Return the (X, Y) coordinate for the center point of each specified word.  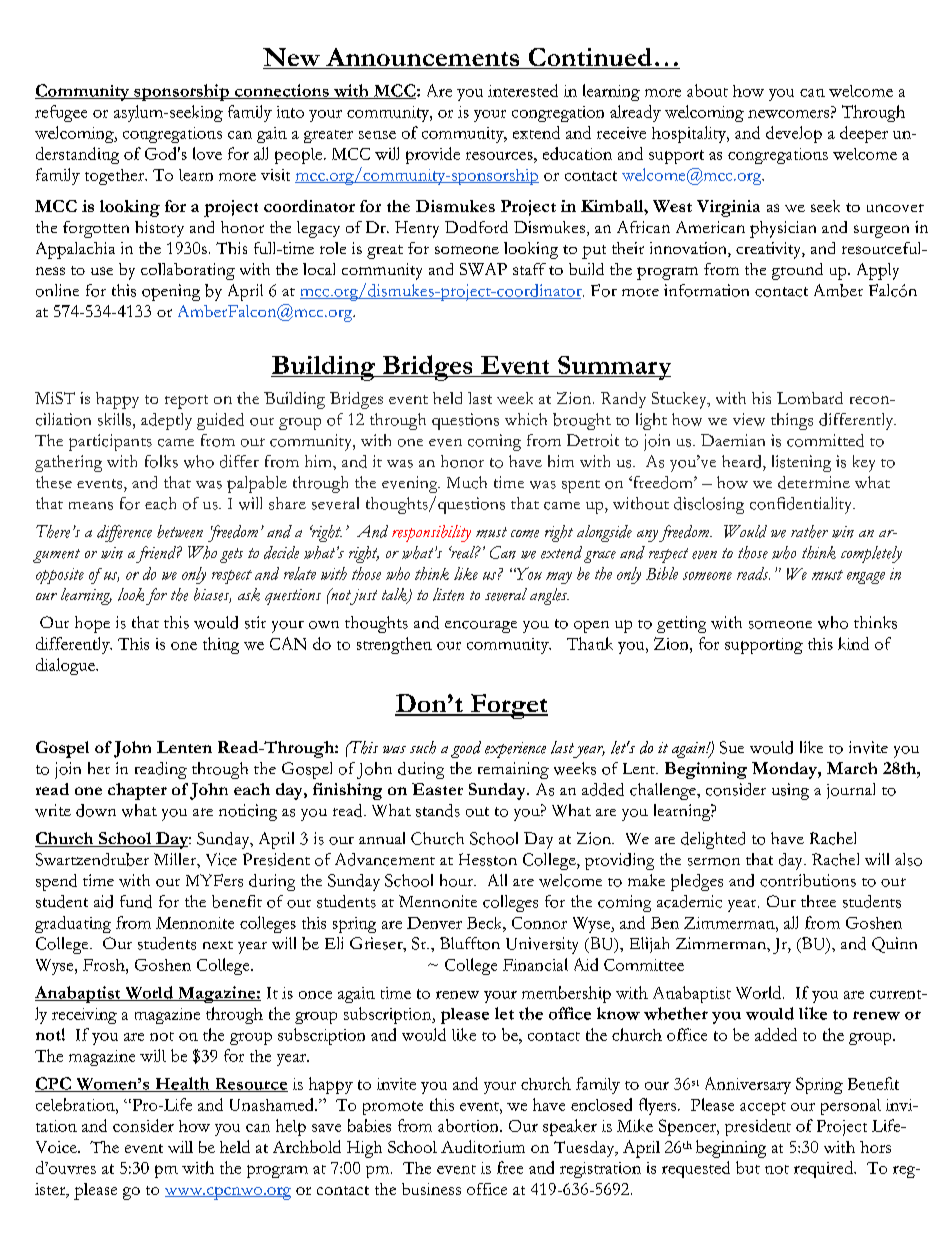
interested (523, 90)
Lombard (810, 398)
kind (853, 643)
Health (182, 1084)
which (526, 419)
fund (136, 901)
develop (794, 134)
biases (212, 595)
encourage (481, 627)
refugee (61, 113)
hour (458, 880)
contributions (808, 880)
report (186, 402)
